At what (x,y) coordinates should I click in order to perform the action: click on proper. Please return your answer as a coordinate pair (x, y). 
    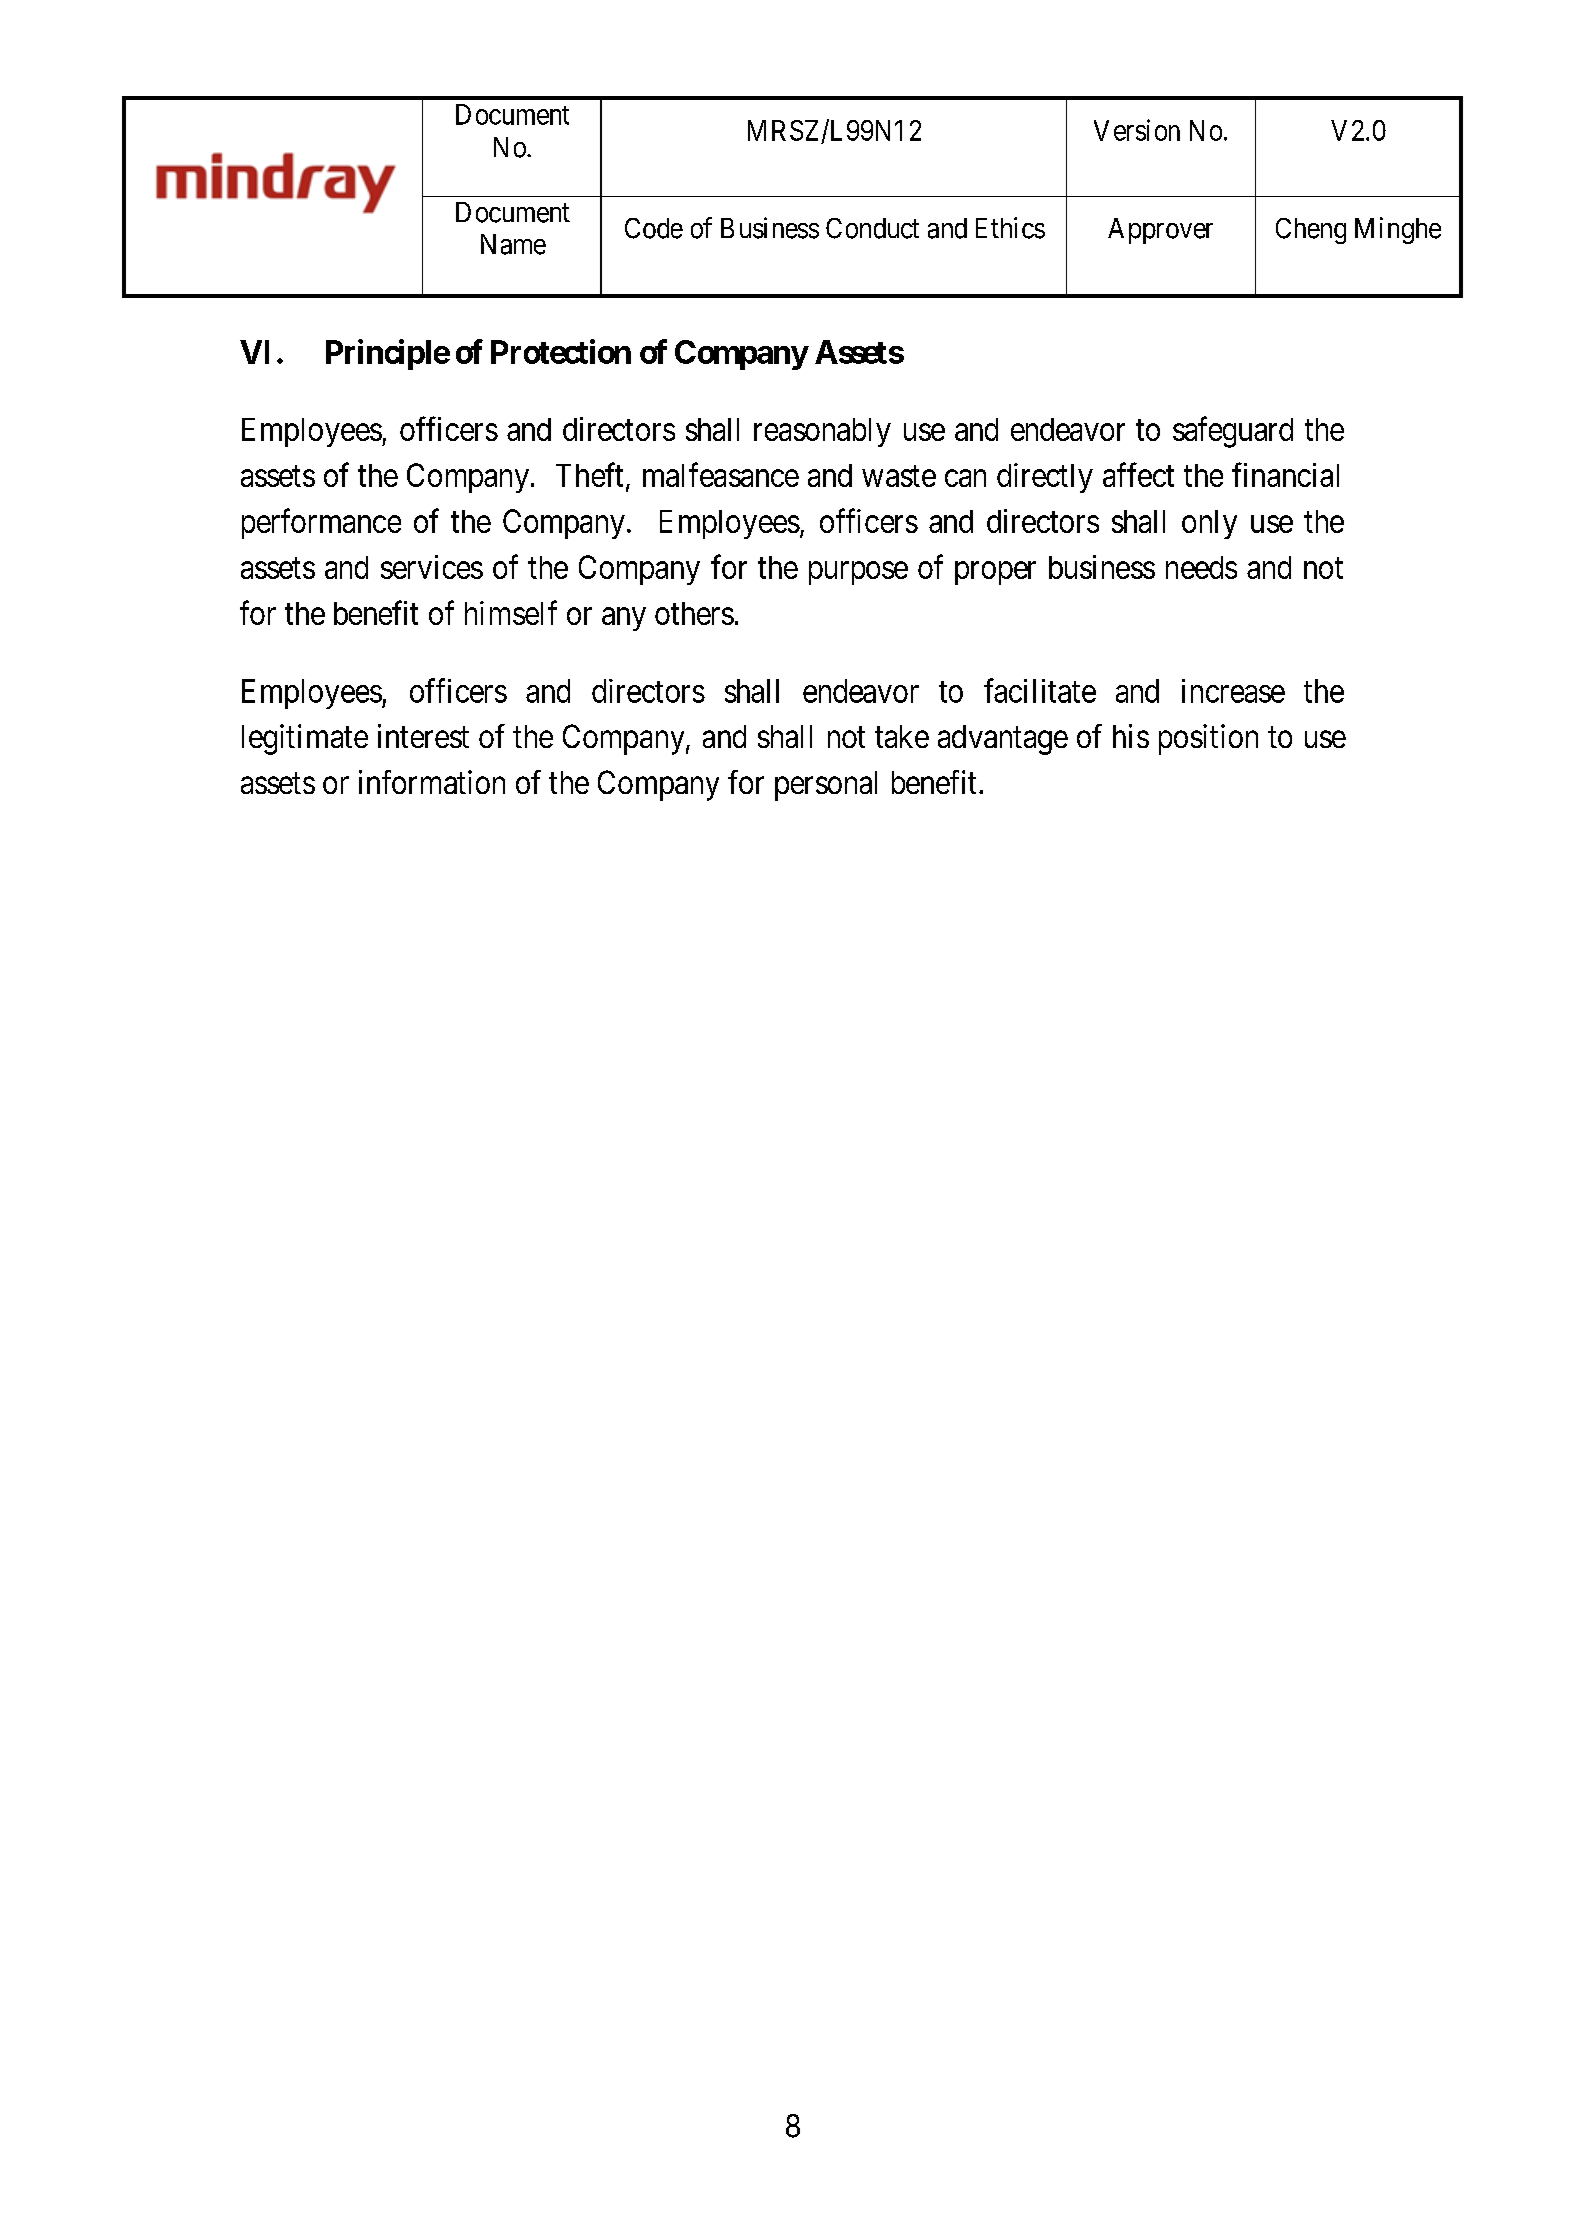
    Looking at the image, I should click on (995, 573).
